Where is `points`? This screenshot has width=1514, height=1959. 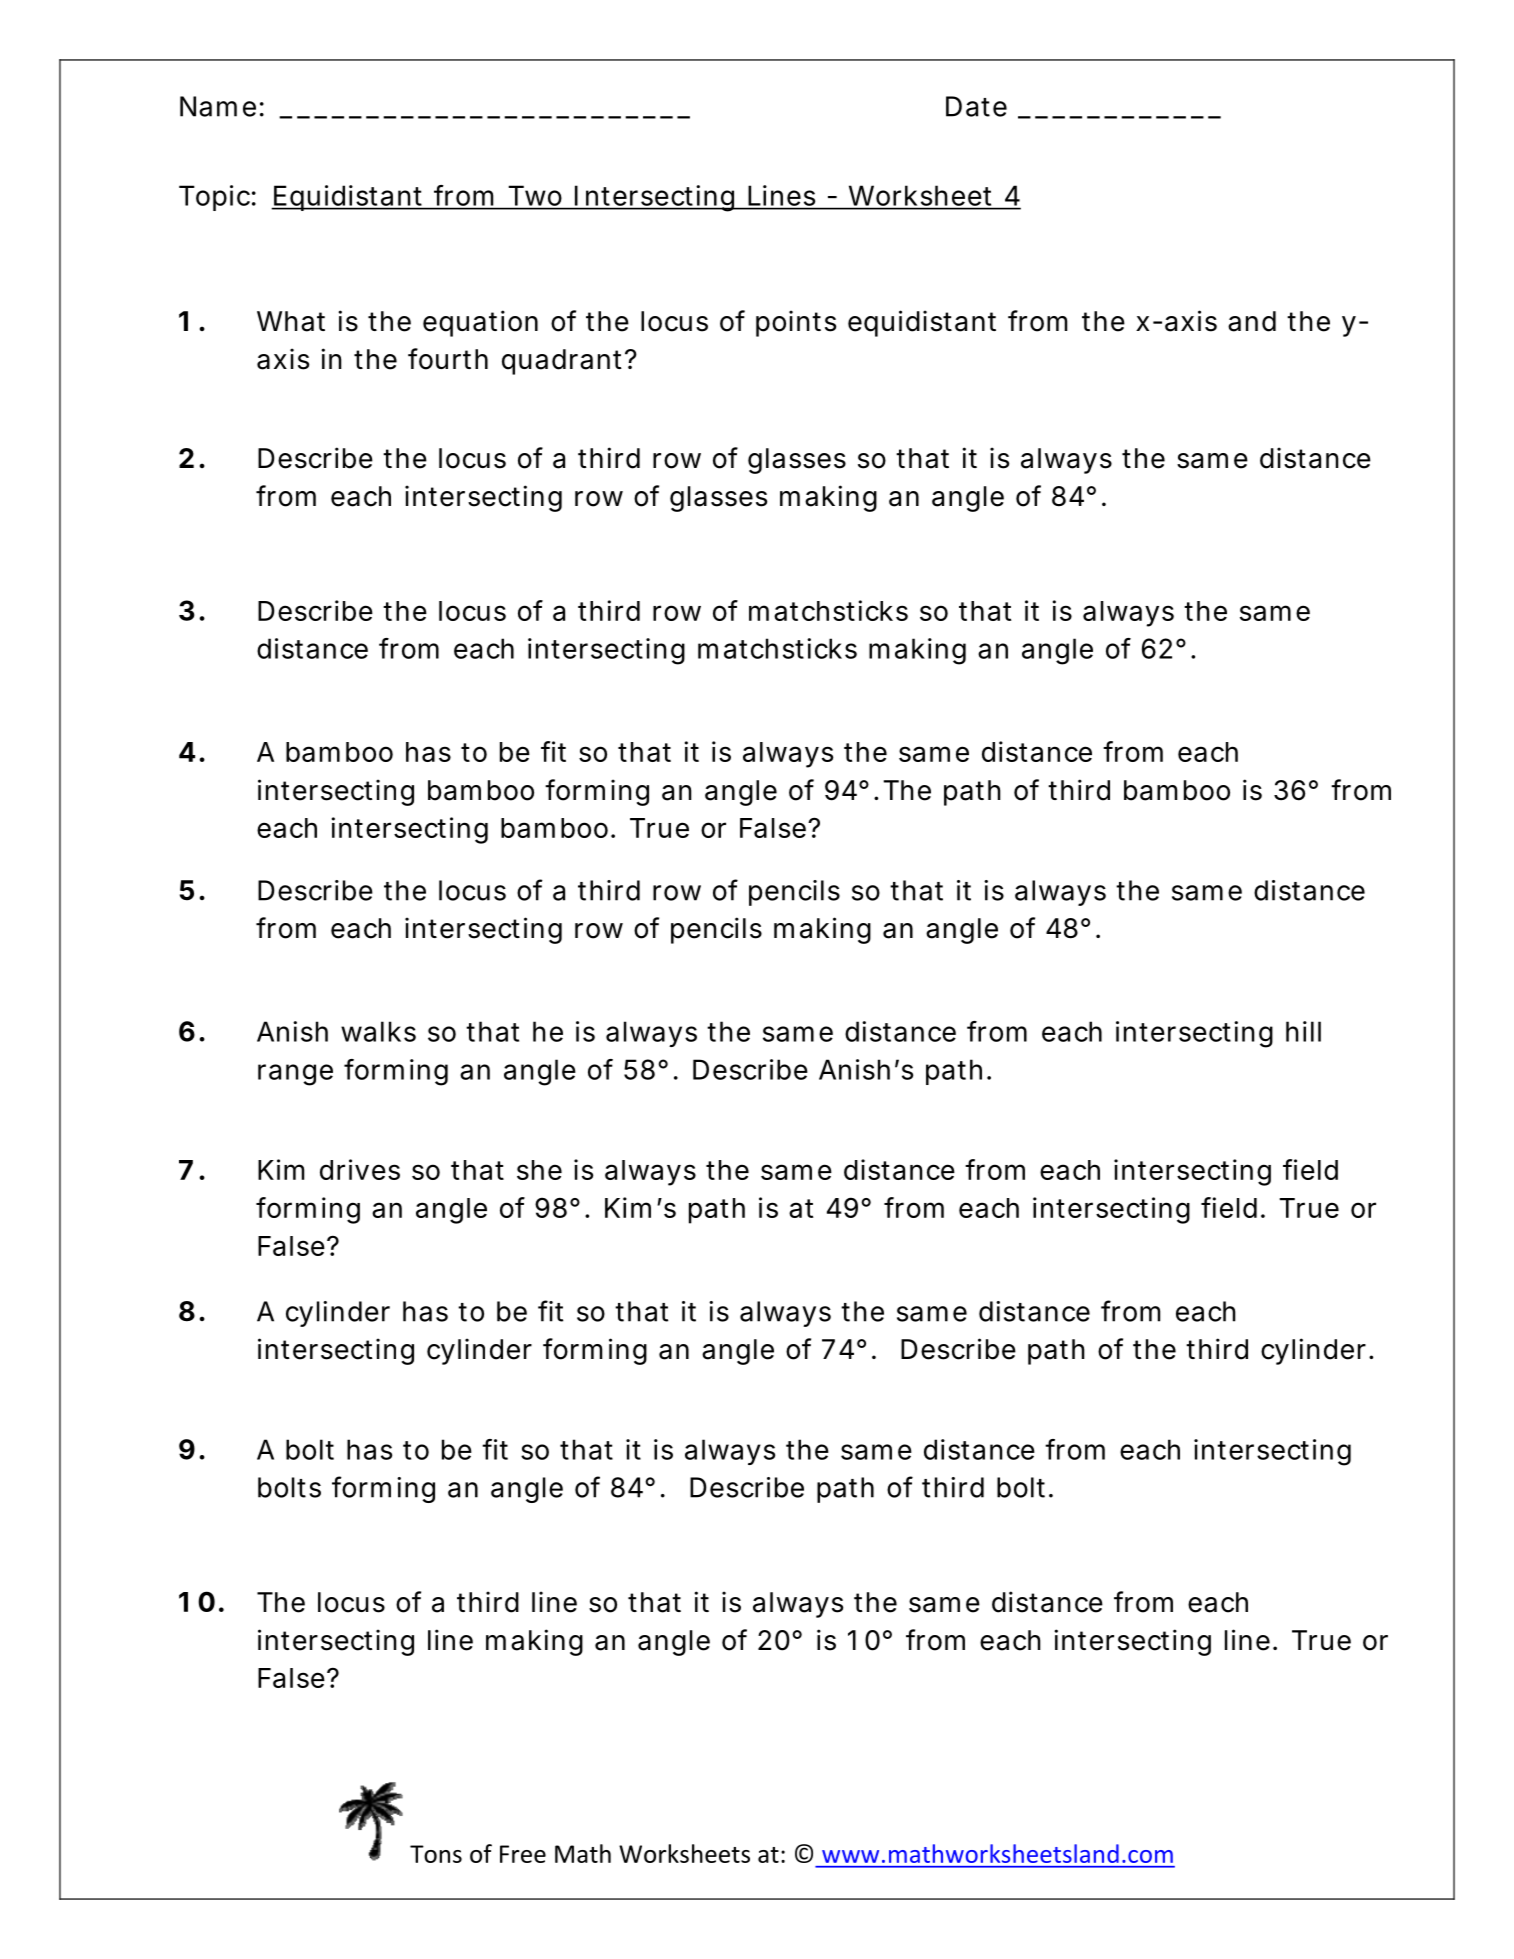
points is located at coordinates (796, 323).
